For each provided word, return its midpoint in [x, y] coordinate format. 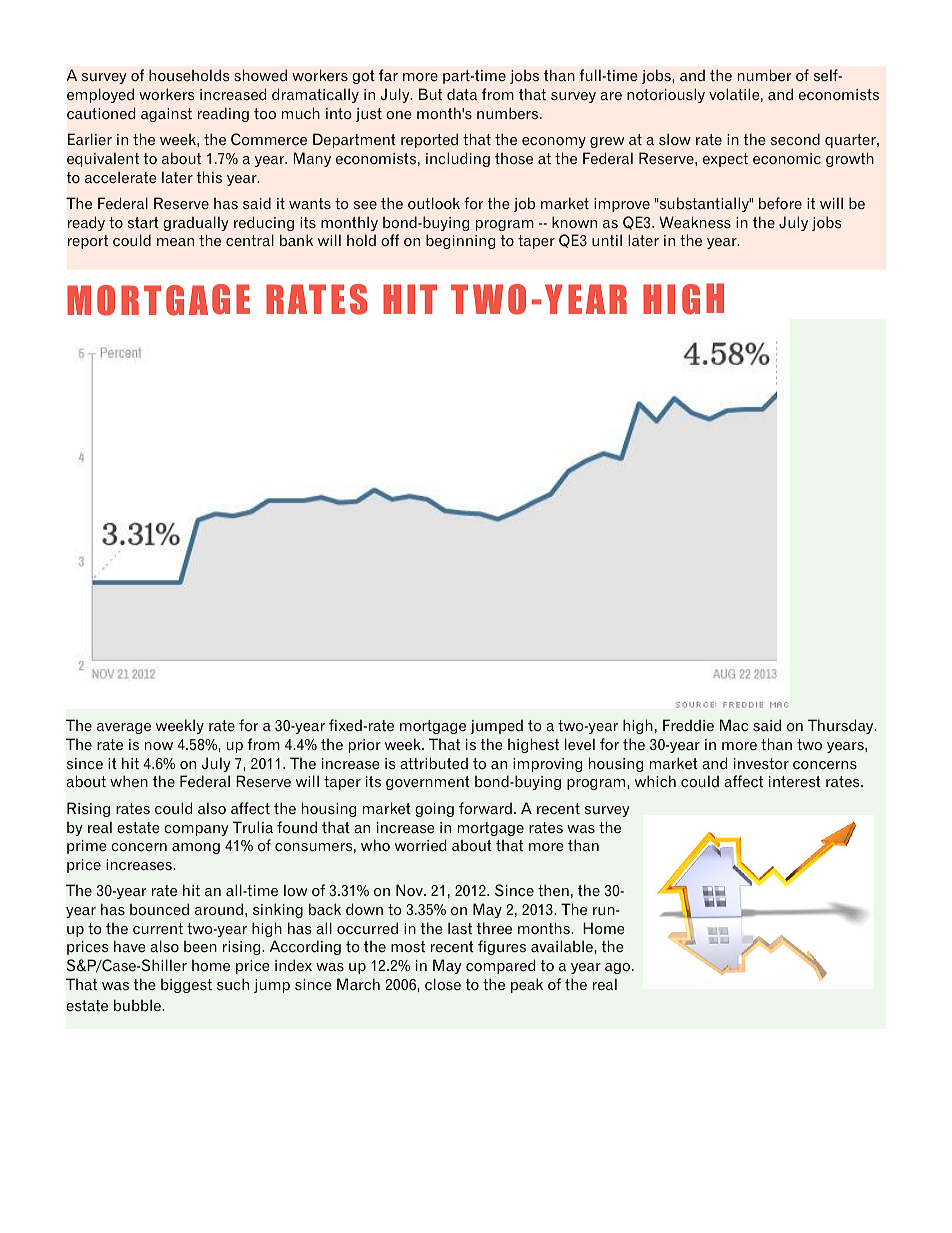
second [795, 139]
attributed [434, 763]
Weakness [695, 222]
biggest [186, 986]
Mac [734, 725]
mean [175, 242]
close [443, 984]
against [166, 115]
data [462, 94]
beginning [460, 241]
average [124, 728]
